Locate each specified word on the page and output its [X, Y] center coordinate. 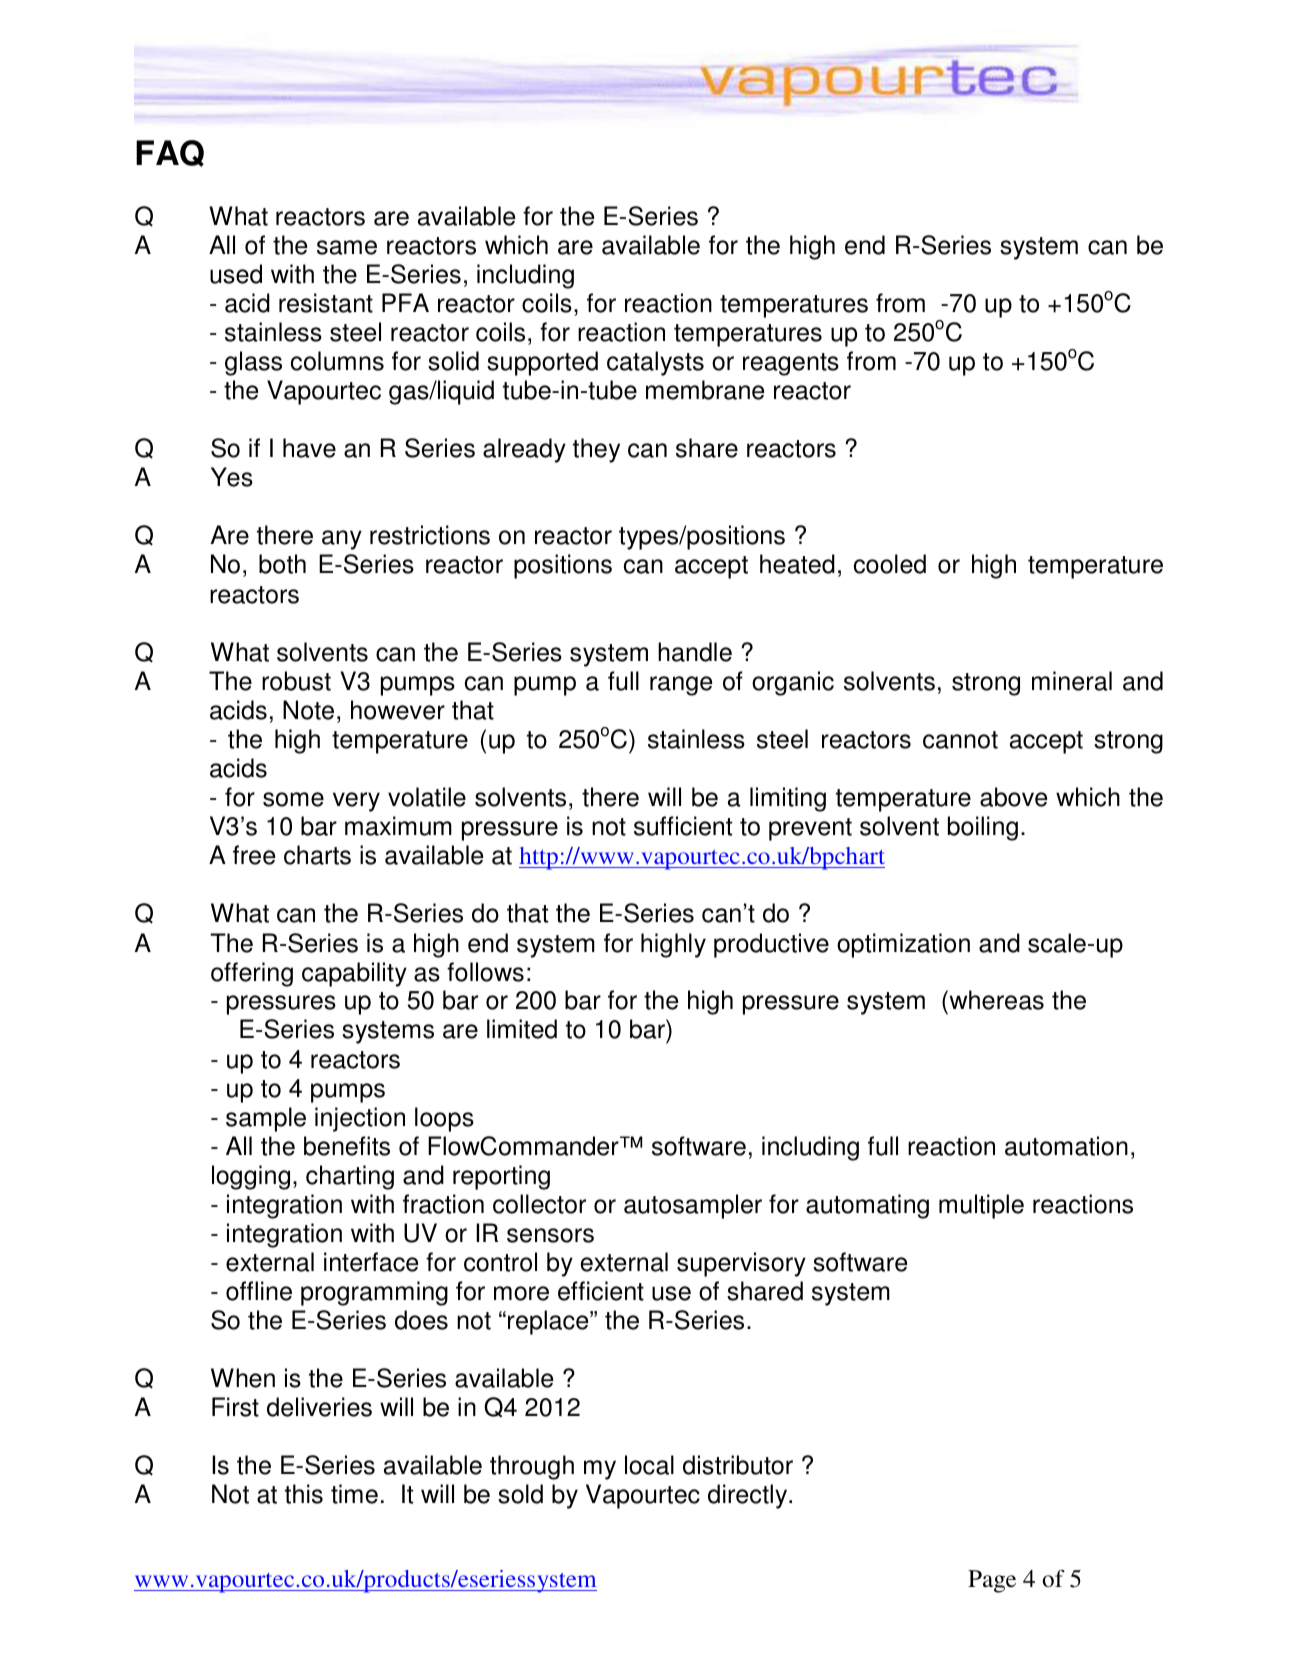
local [649, 1465]
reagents [791, 364]
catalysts [655, 363]
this [304, 1494]
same [347, 247]
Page [992, 1581]
